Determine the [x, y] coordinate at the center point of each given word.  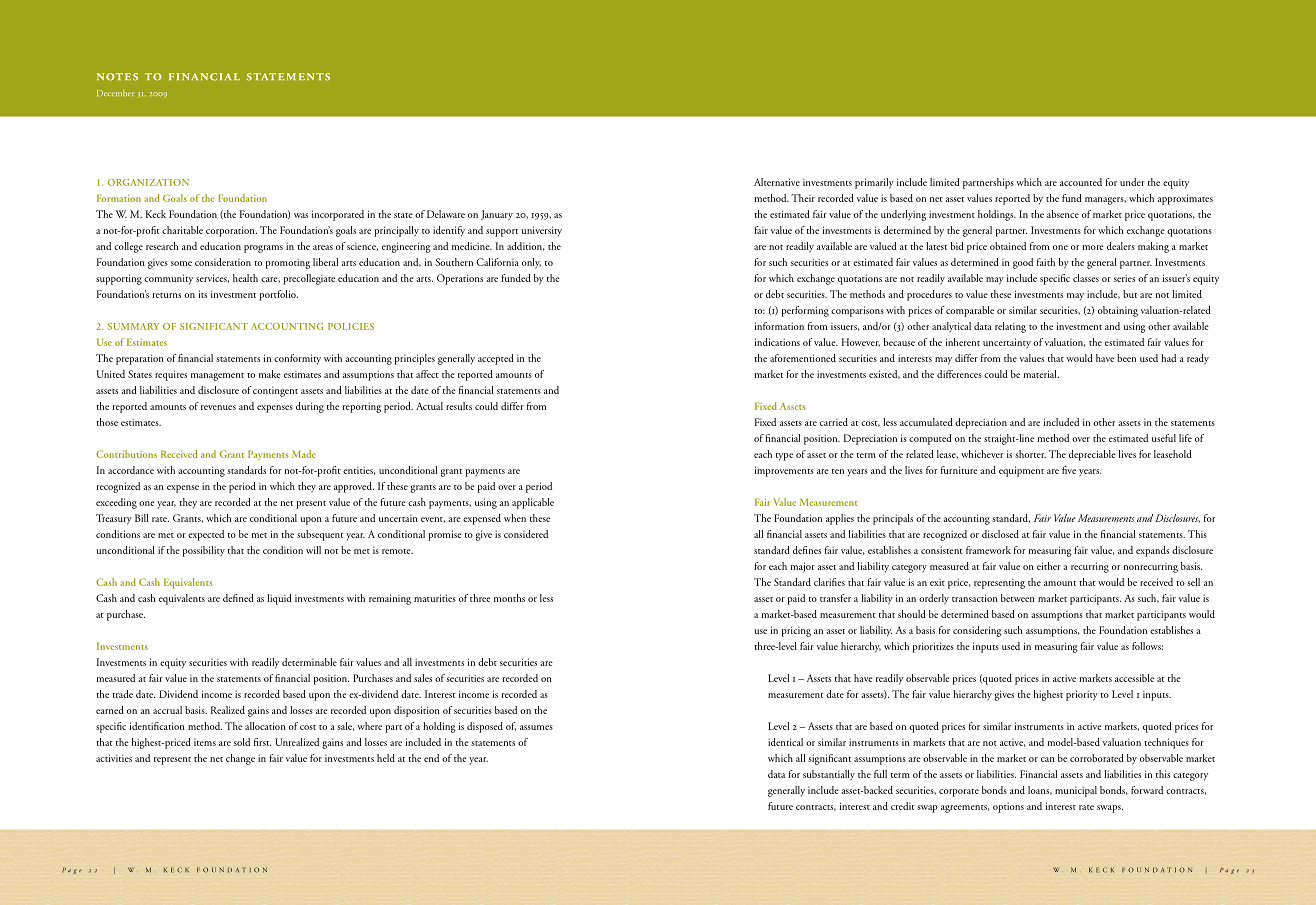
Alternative [777, 182]
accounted [1081, 182]
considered [526, 534]
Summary [133, 326]
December [116, 92]
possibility [204, 551]
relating [1010, 327]
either [1049, 566]
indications [777, 342]
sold [242, 742]
